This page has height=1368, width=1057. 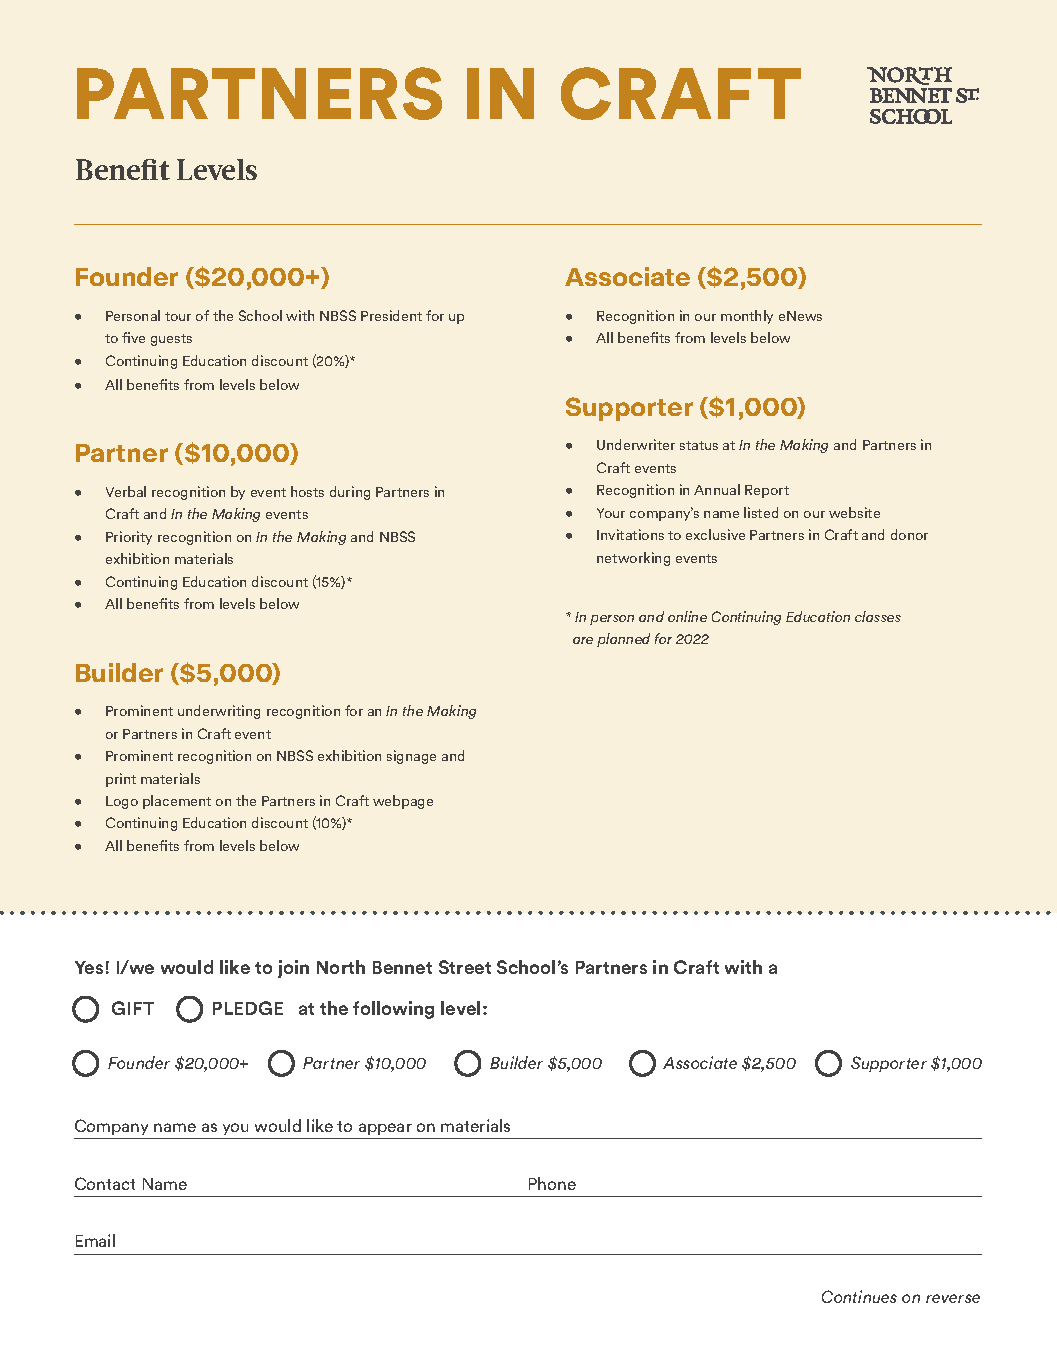 What do you see at coordinates (171, 340) in the page?
I see `guests` at bounding box center [171, 340].
